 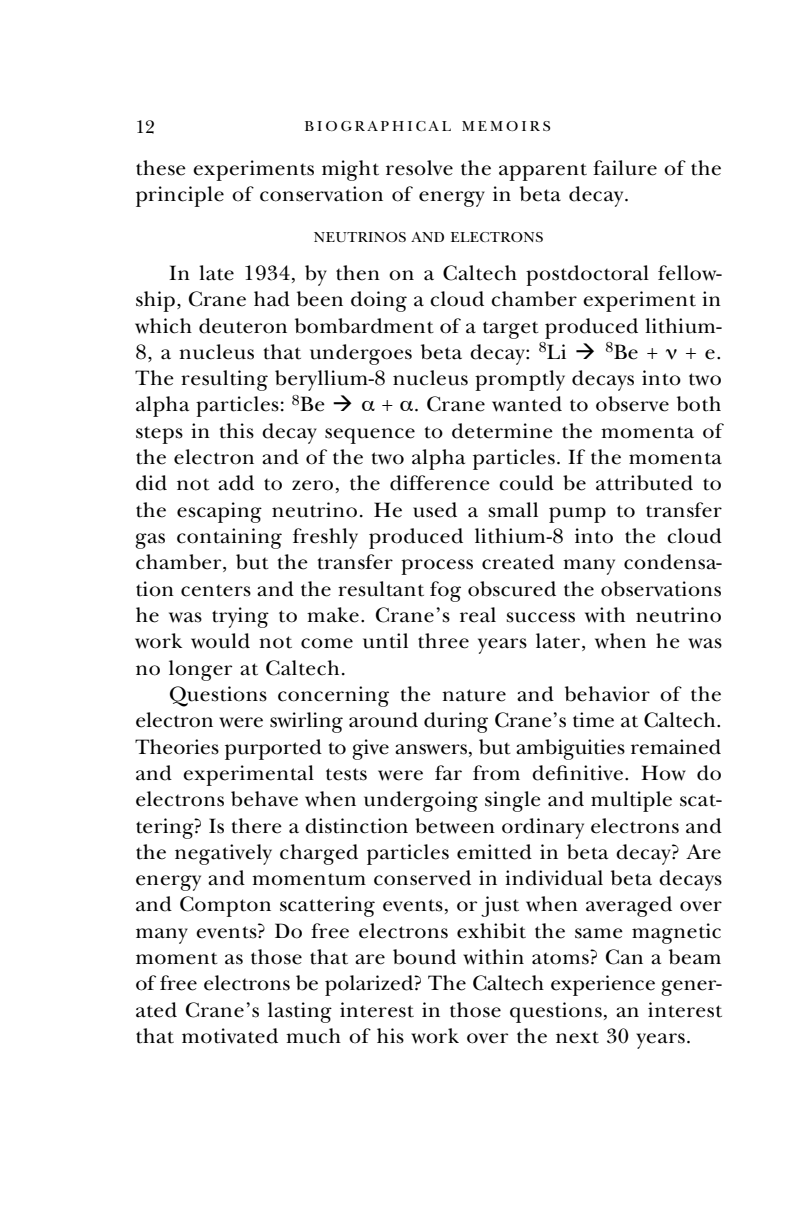 I want to click on Theories, so click(x=177, y=747).
